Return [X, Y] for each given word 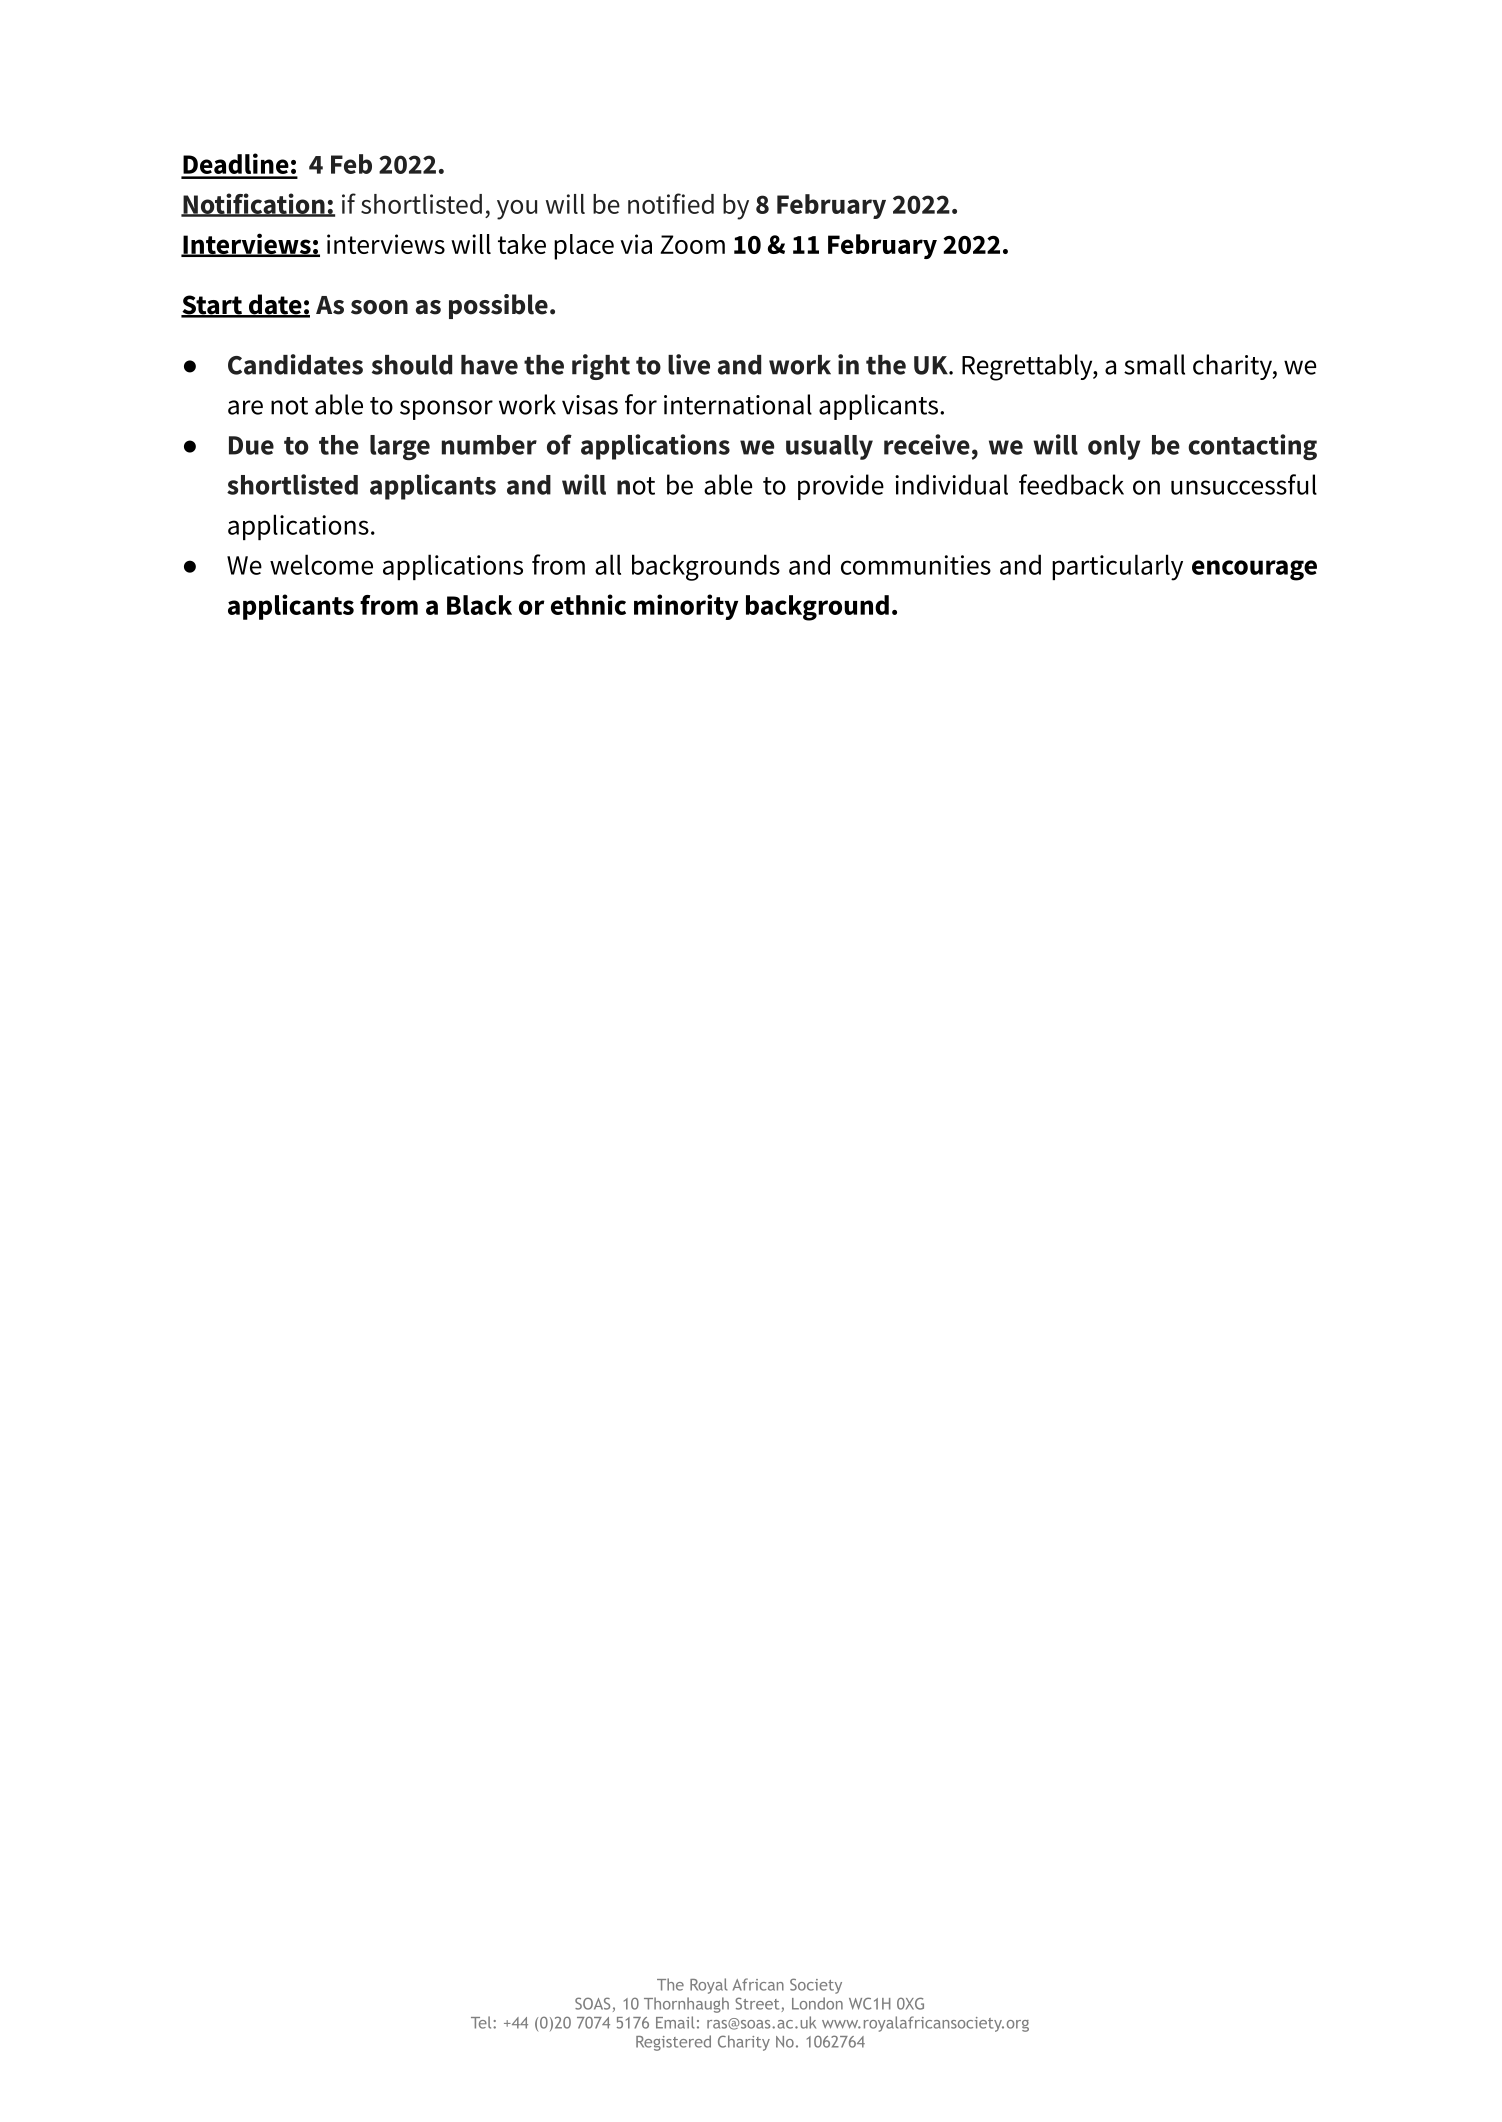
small [1154, 364]
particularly [1117, 567]
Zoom [692, 244]
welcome [321, 564]
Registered [673, 2043]
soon [379, 307]
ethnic [588, 604]
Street [757, 2003]
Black [479, 605]
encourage [1254, 570]
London [817, 2003]
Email [675, 2022]
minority [686, 607]
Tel [482, 2022]
